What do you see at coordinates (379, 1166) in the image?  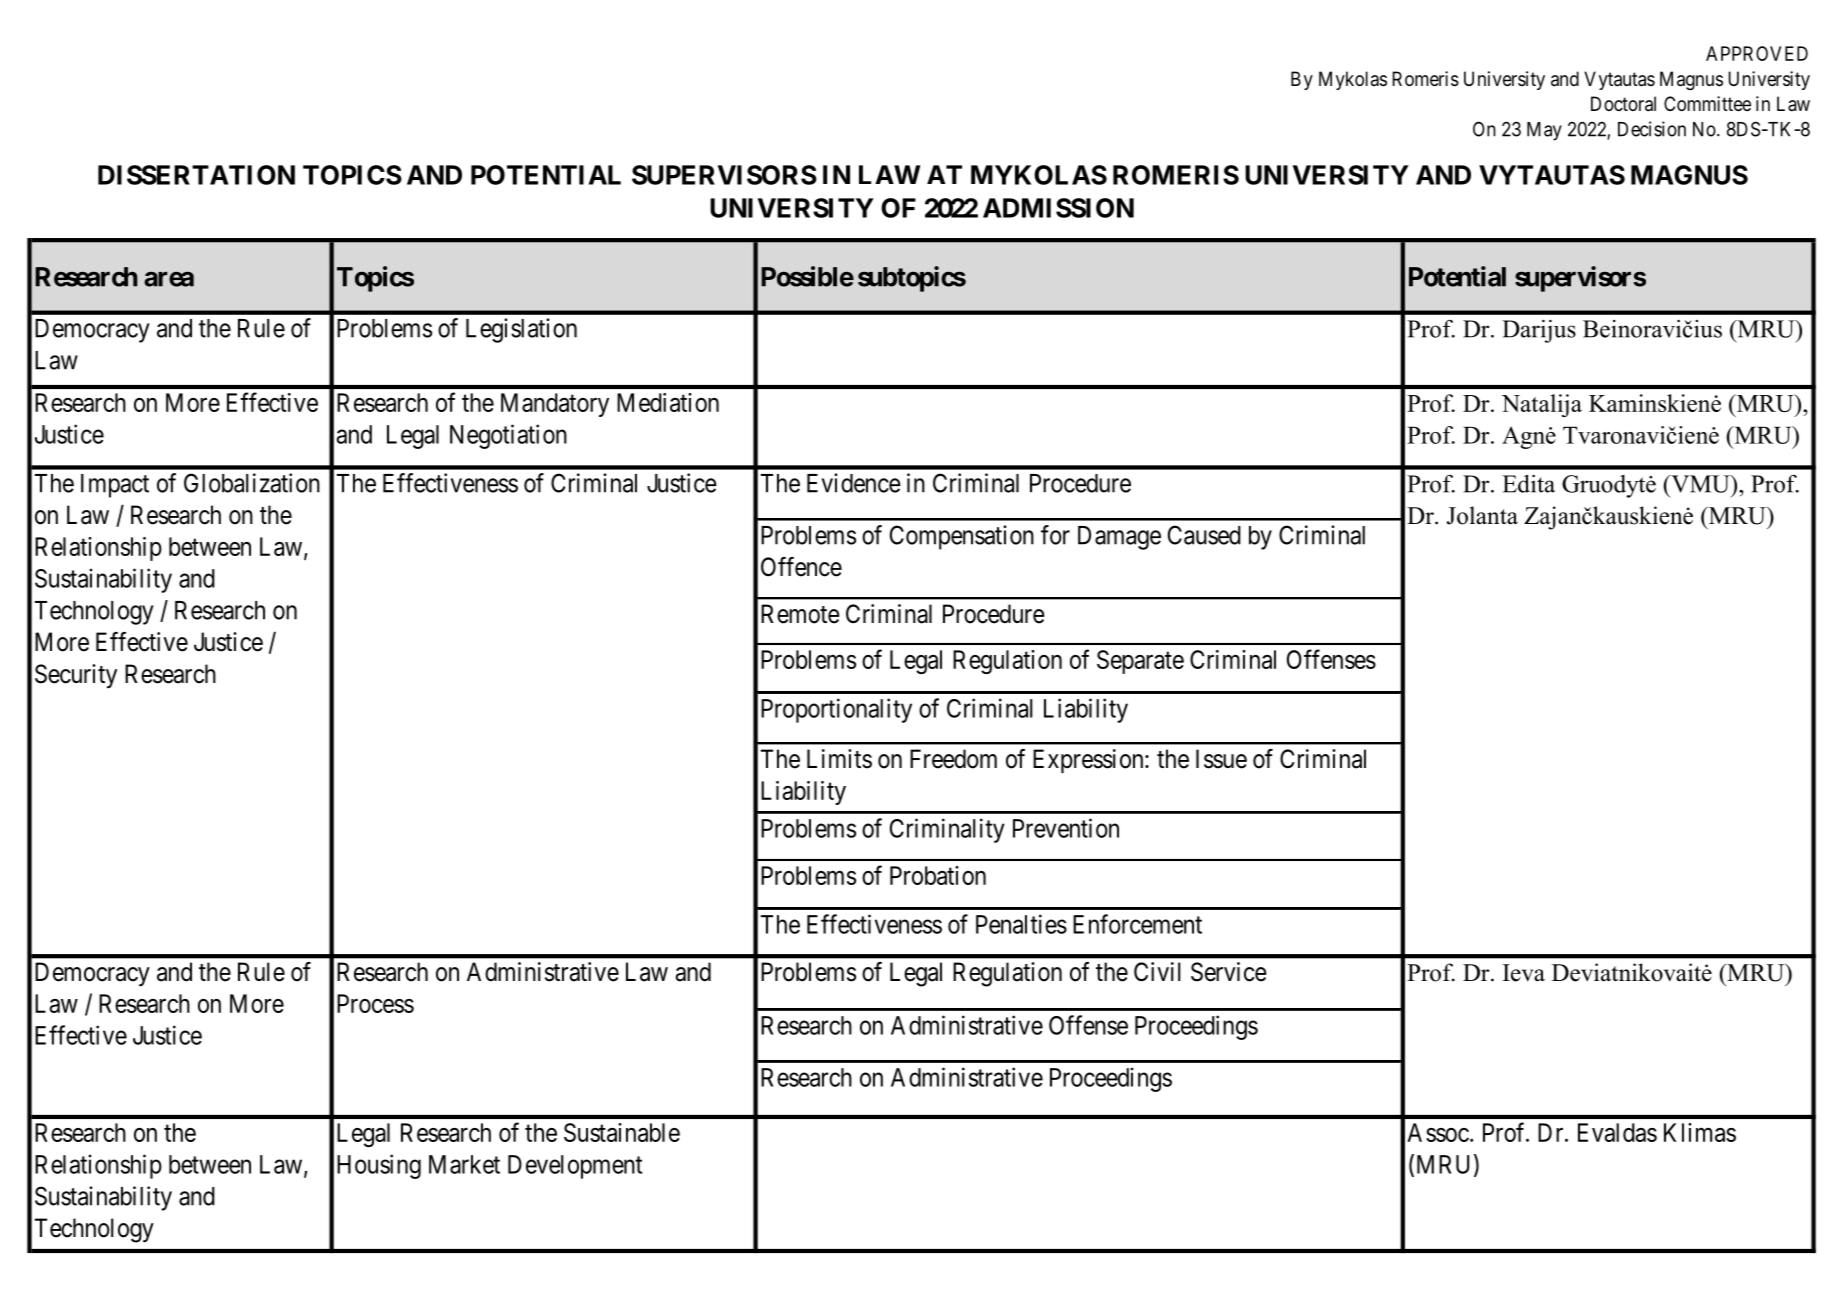 I see `Housing` at bounding box center [379, 1166].
